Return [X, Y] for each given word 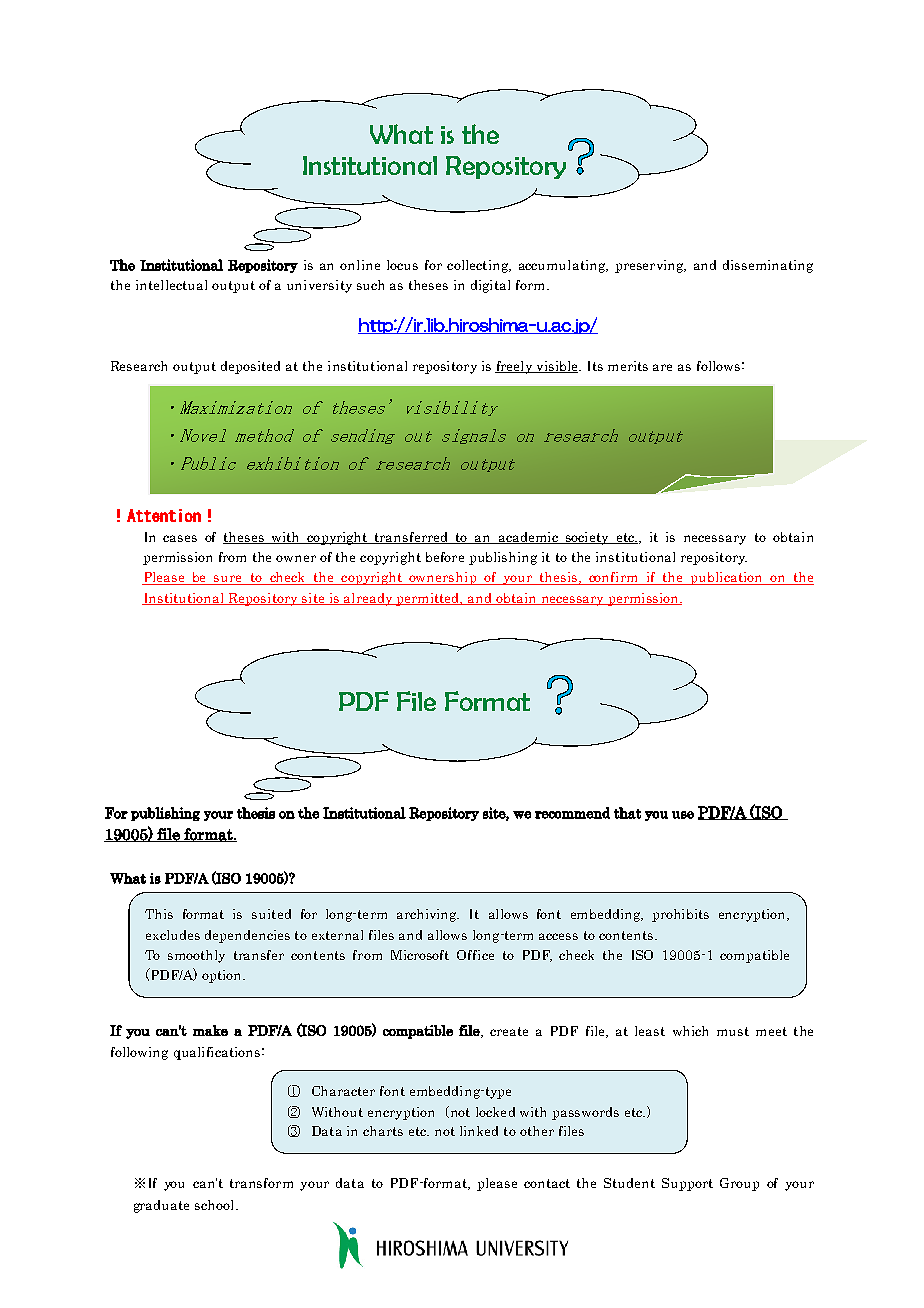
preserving [650, 266]
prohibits [680, 915]
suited [271, 914]
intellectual [171, 285]
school [216, 1205]
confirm [613, 578]
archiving [428, 915]
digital [490, 286]
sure [228, 580]
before [445, 557]
